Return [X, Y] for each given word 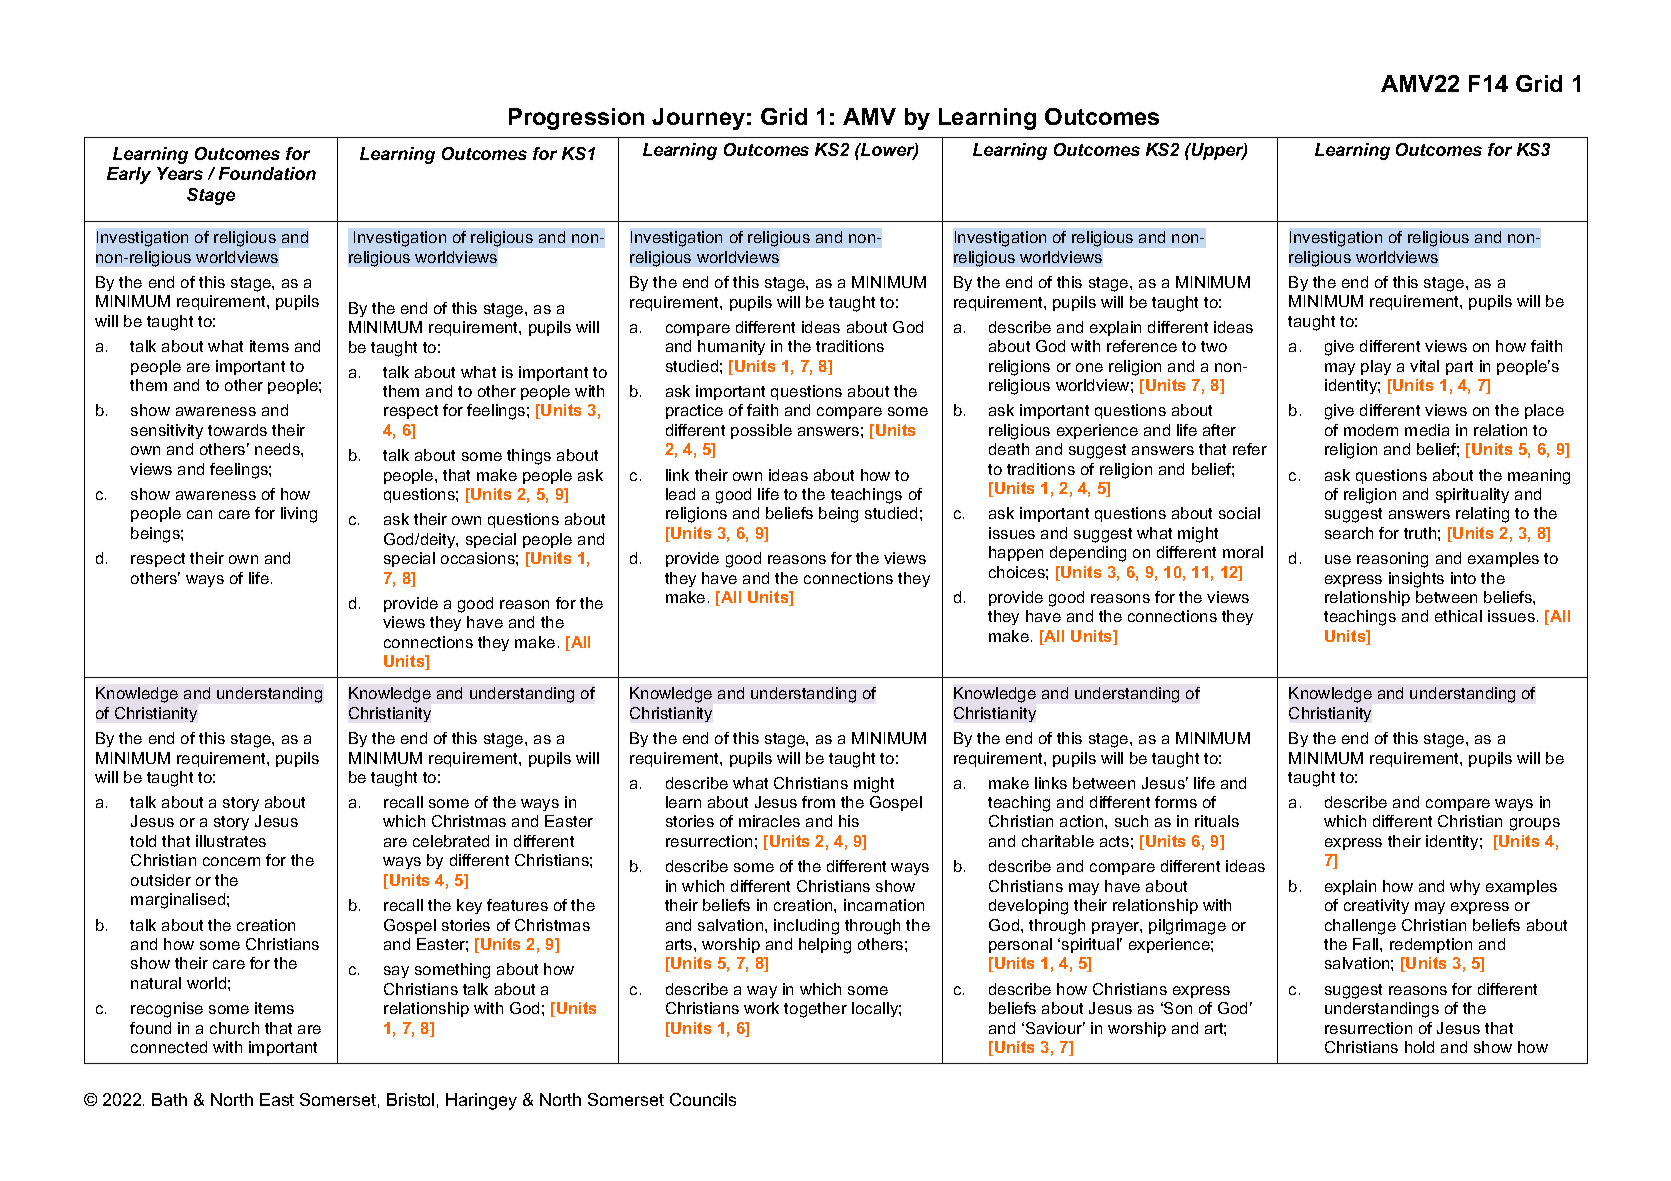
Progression [576, 119]
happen [1016, 553]
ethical [1458, 616]
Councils [703, 1099]
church [234, 1028]
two [1214, 346]
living [299, 515]
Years [180, 173]
